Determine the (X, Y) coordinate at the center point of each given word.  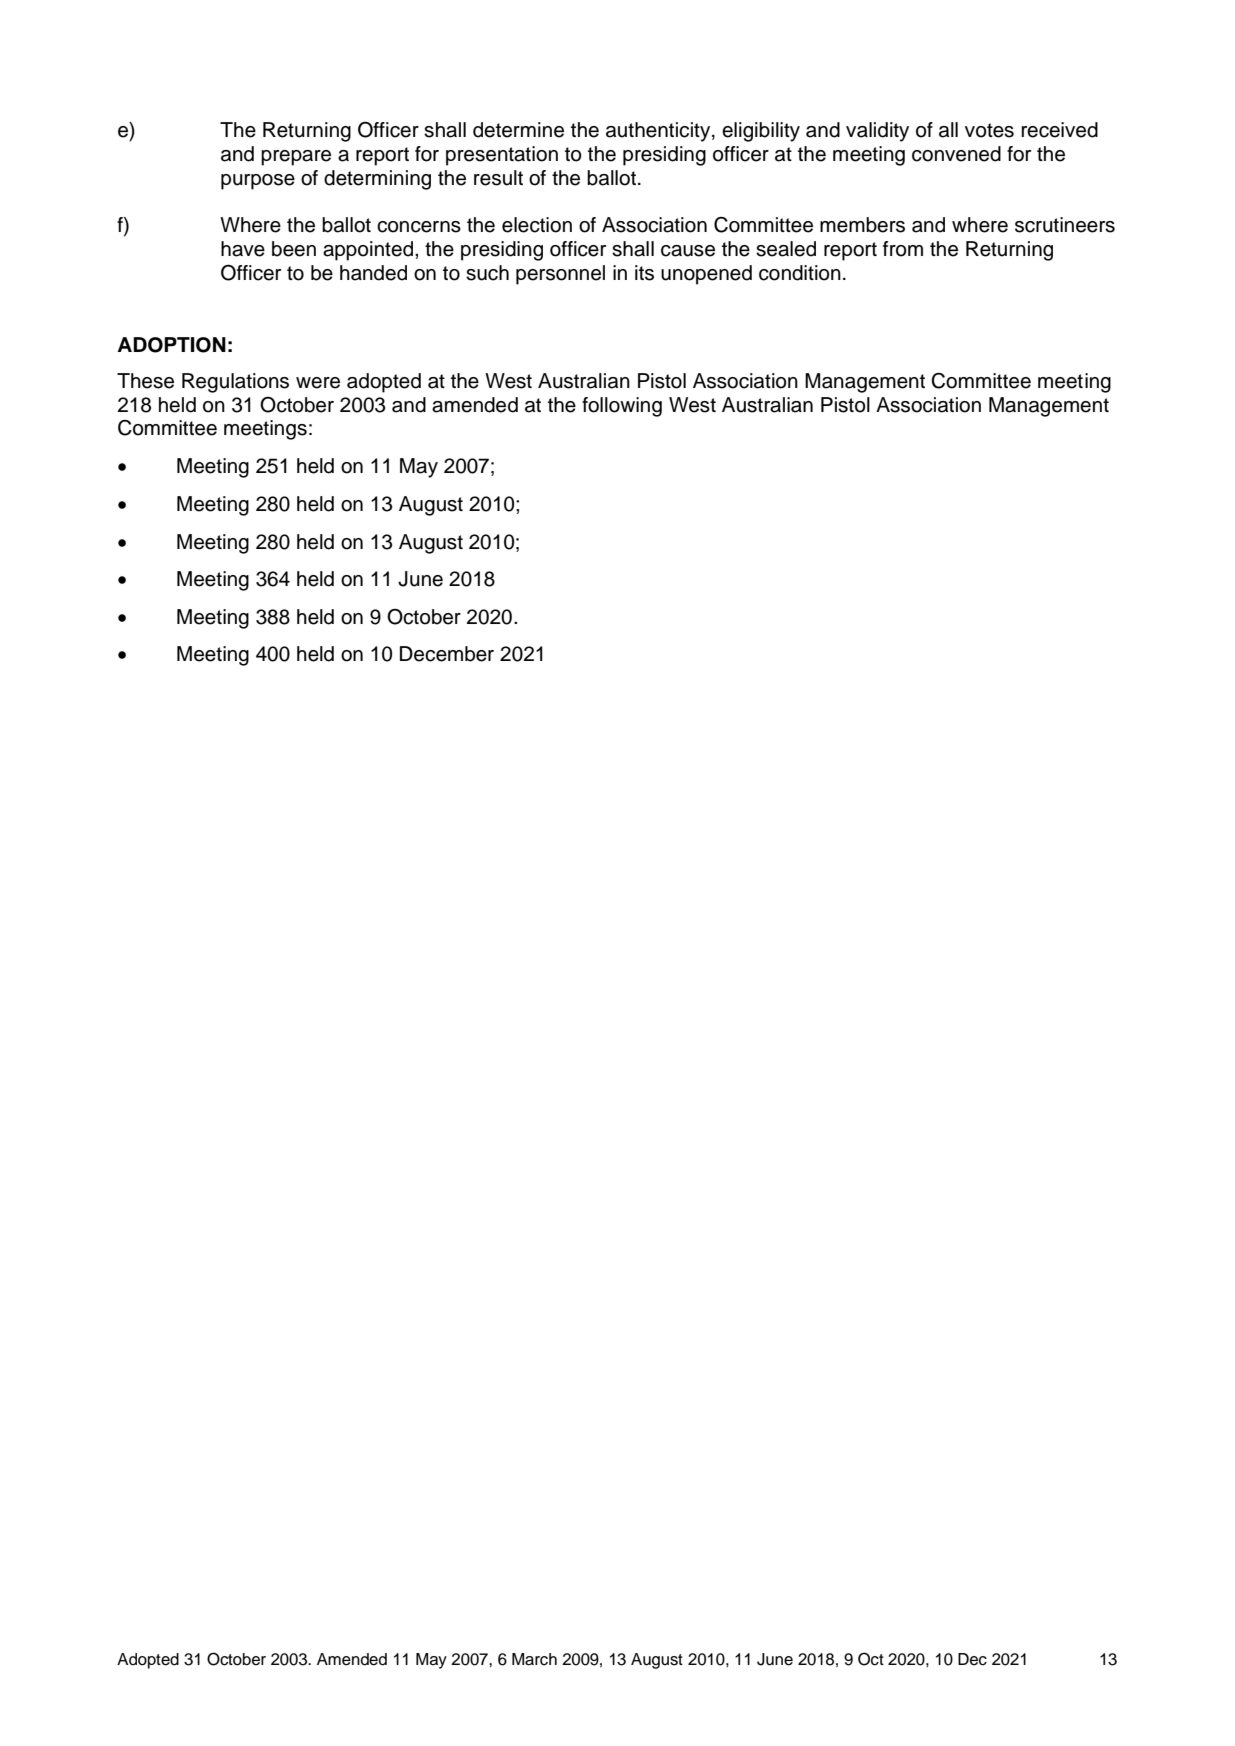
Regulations (235, 383)
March (534, 1659)
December (447, 654)
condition (800, 273)
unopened (706, 275)
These (145, 381)
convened (956, 154)
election (537, 225)
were (318, 383)
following (622, 407)
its (644, 273)
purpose (258, 182)
